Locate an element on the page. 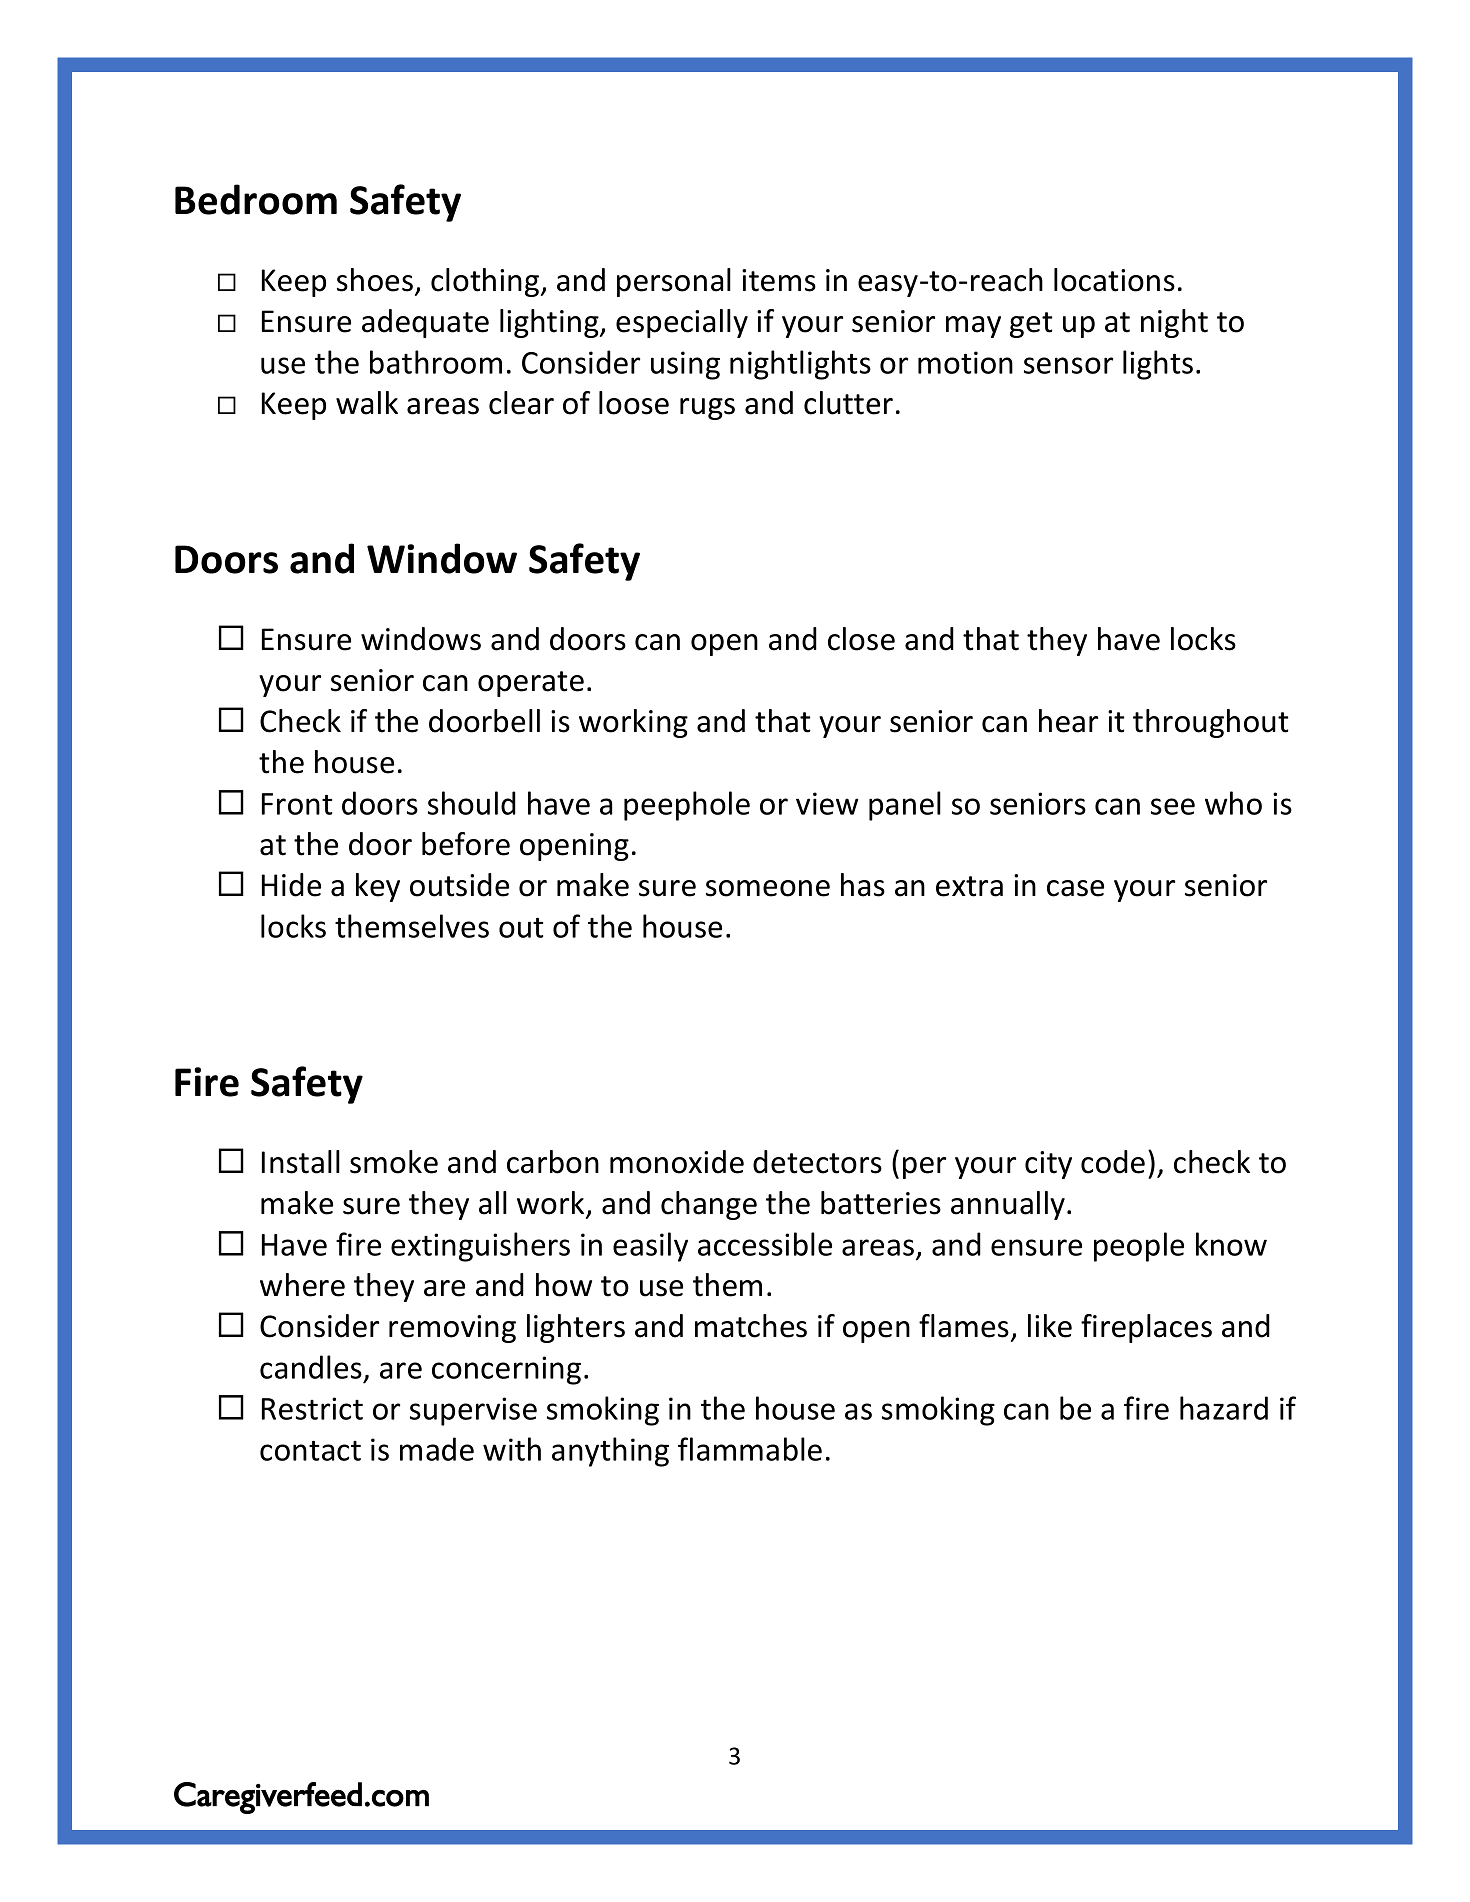 Image resolution: width=1470 pixels, height=1902 pixels. Front is located at coordinates (297, 804).
